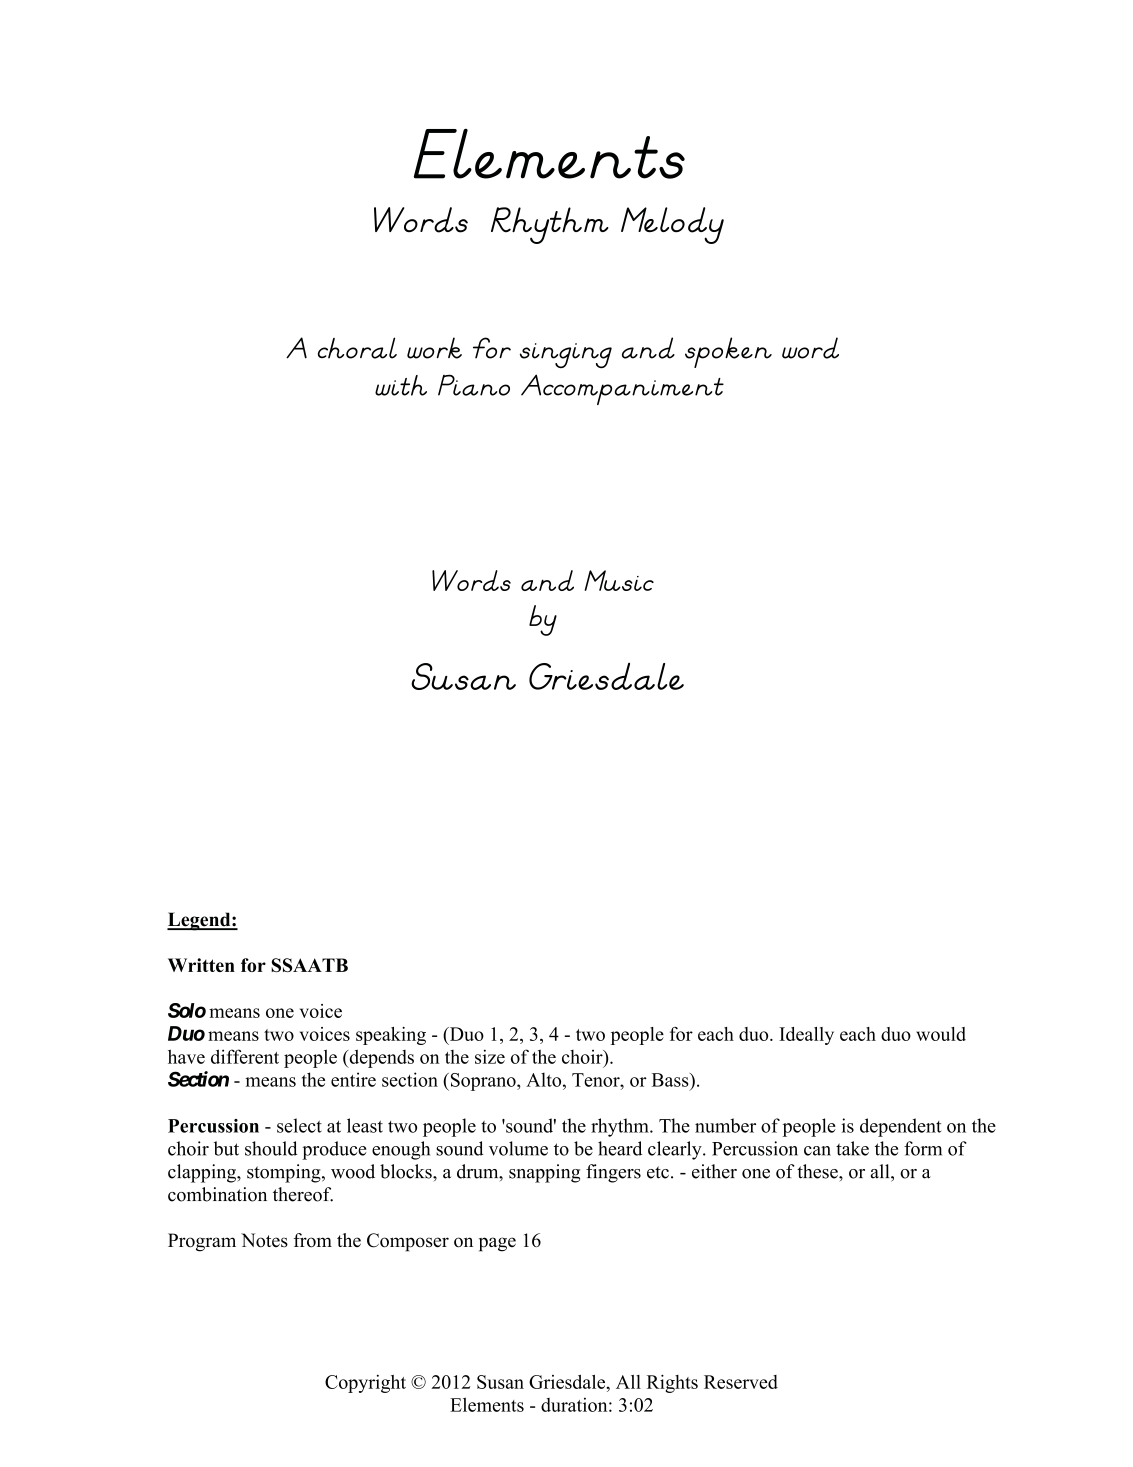  Describe the element at coordinates (672, 225) in the image. I see `Melody` at that location.
